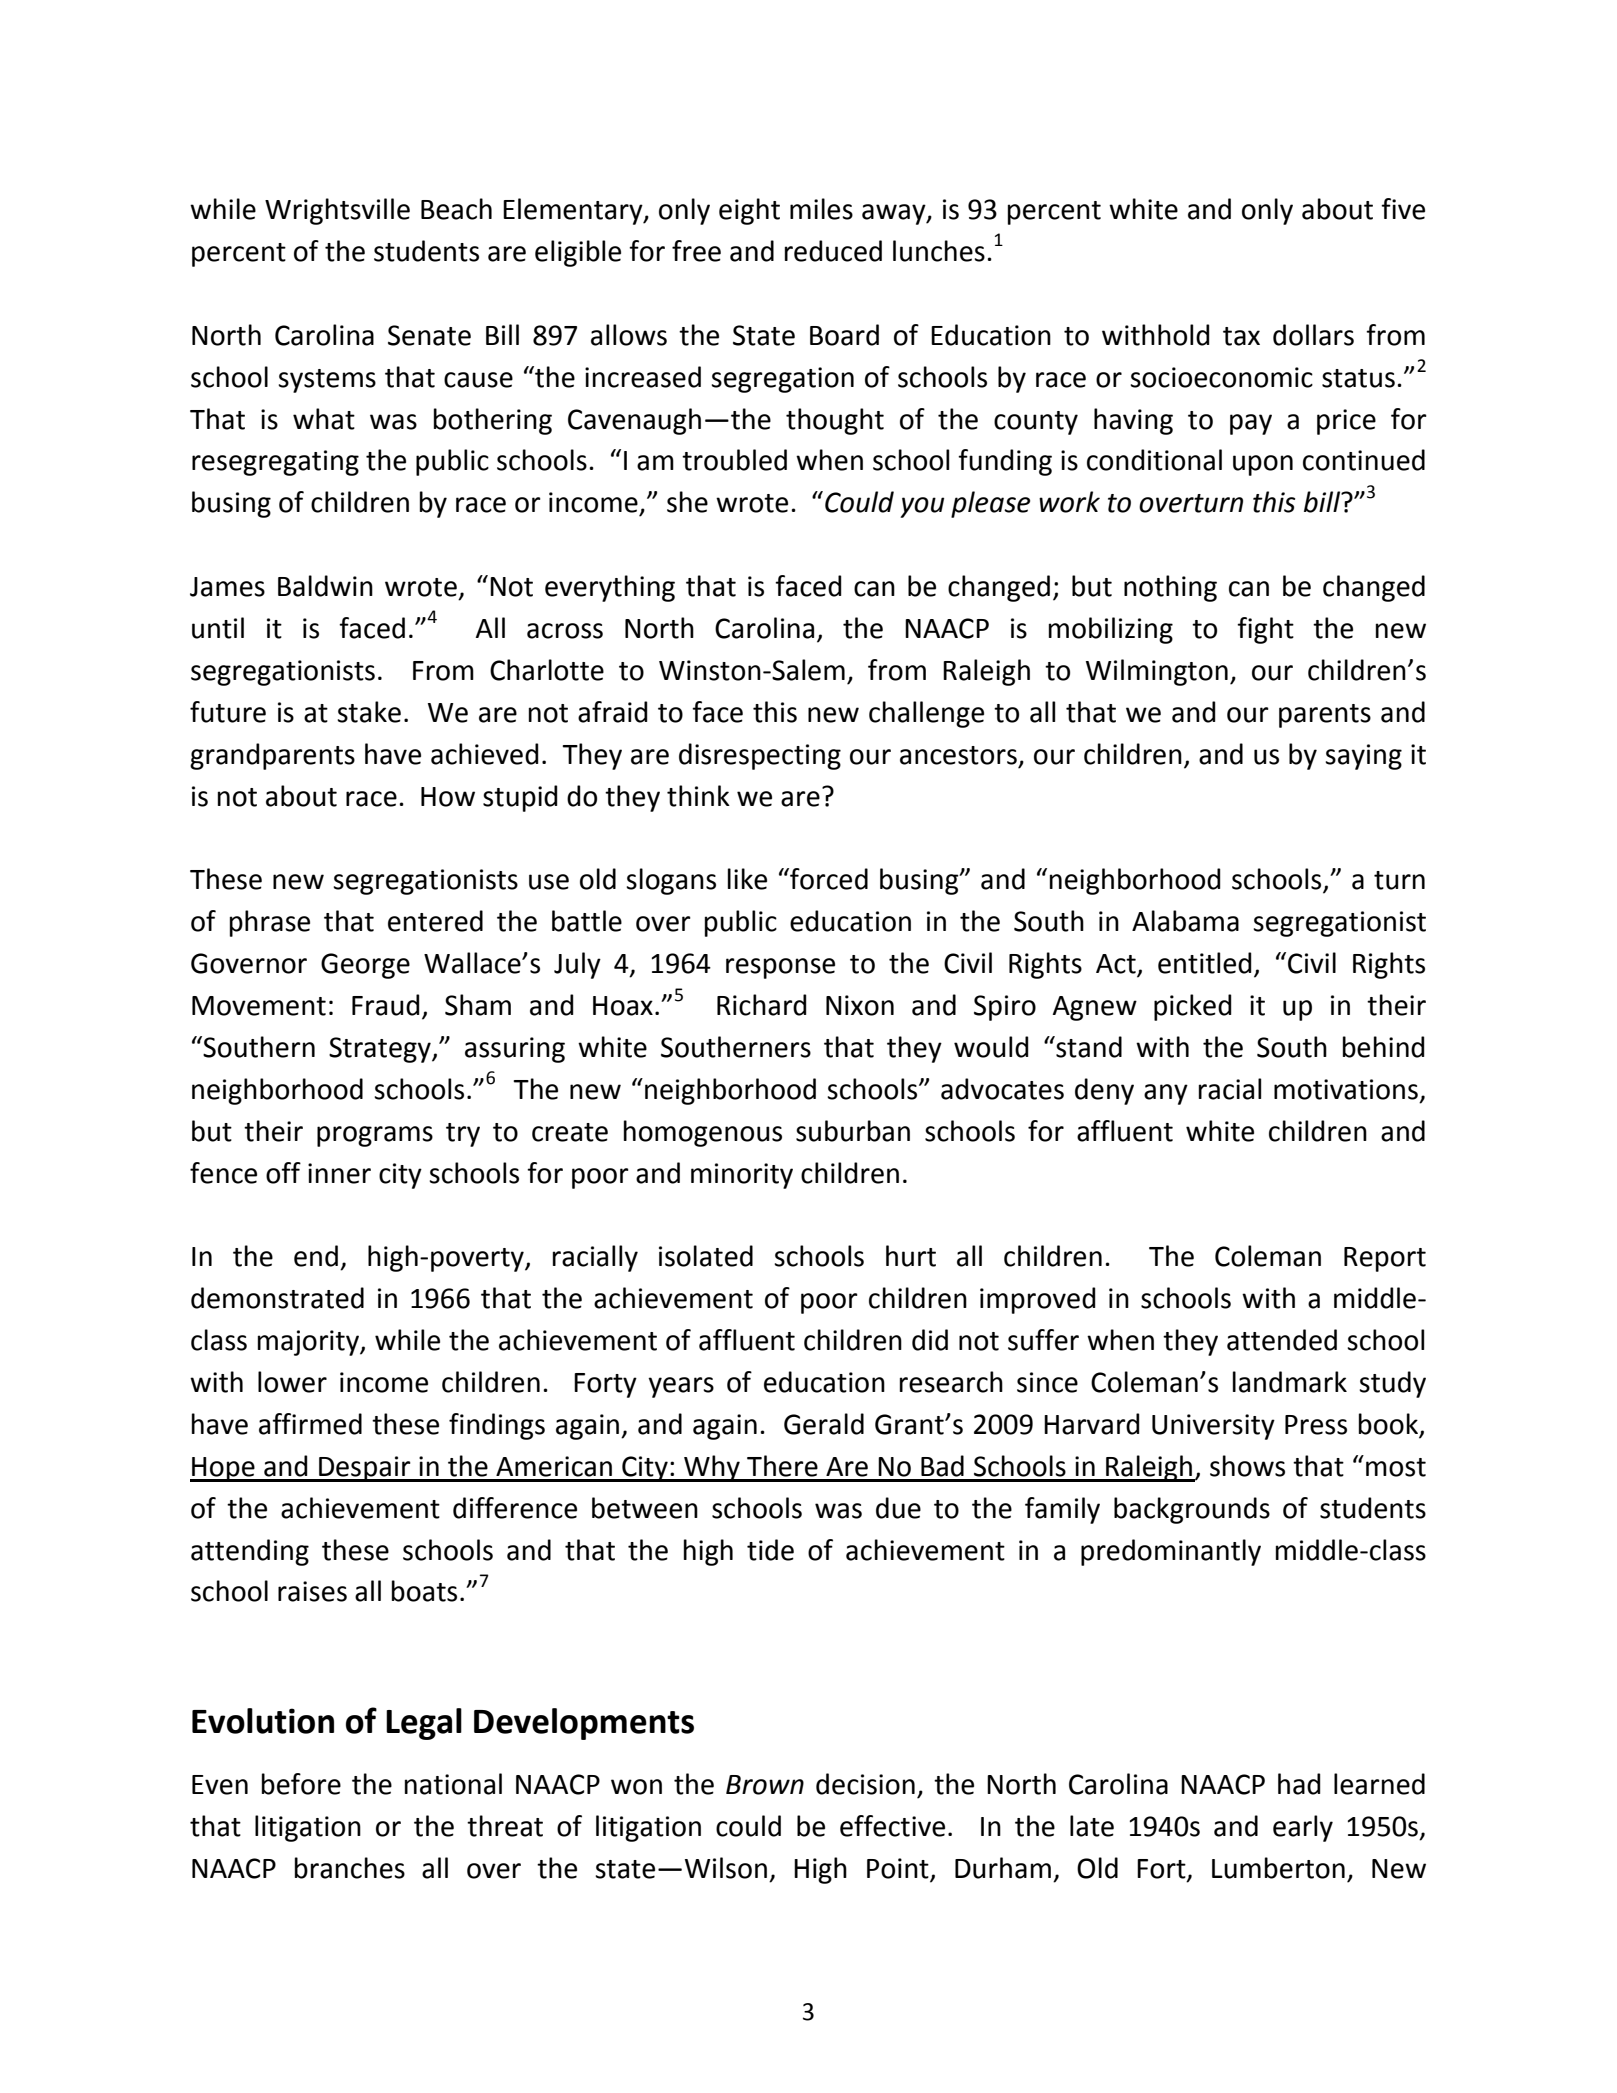  What do you see at coordinates (369, 712) in the page?
I see `stake` at bounding box center [369, 712].
